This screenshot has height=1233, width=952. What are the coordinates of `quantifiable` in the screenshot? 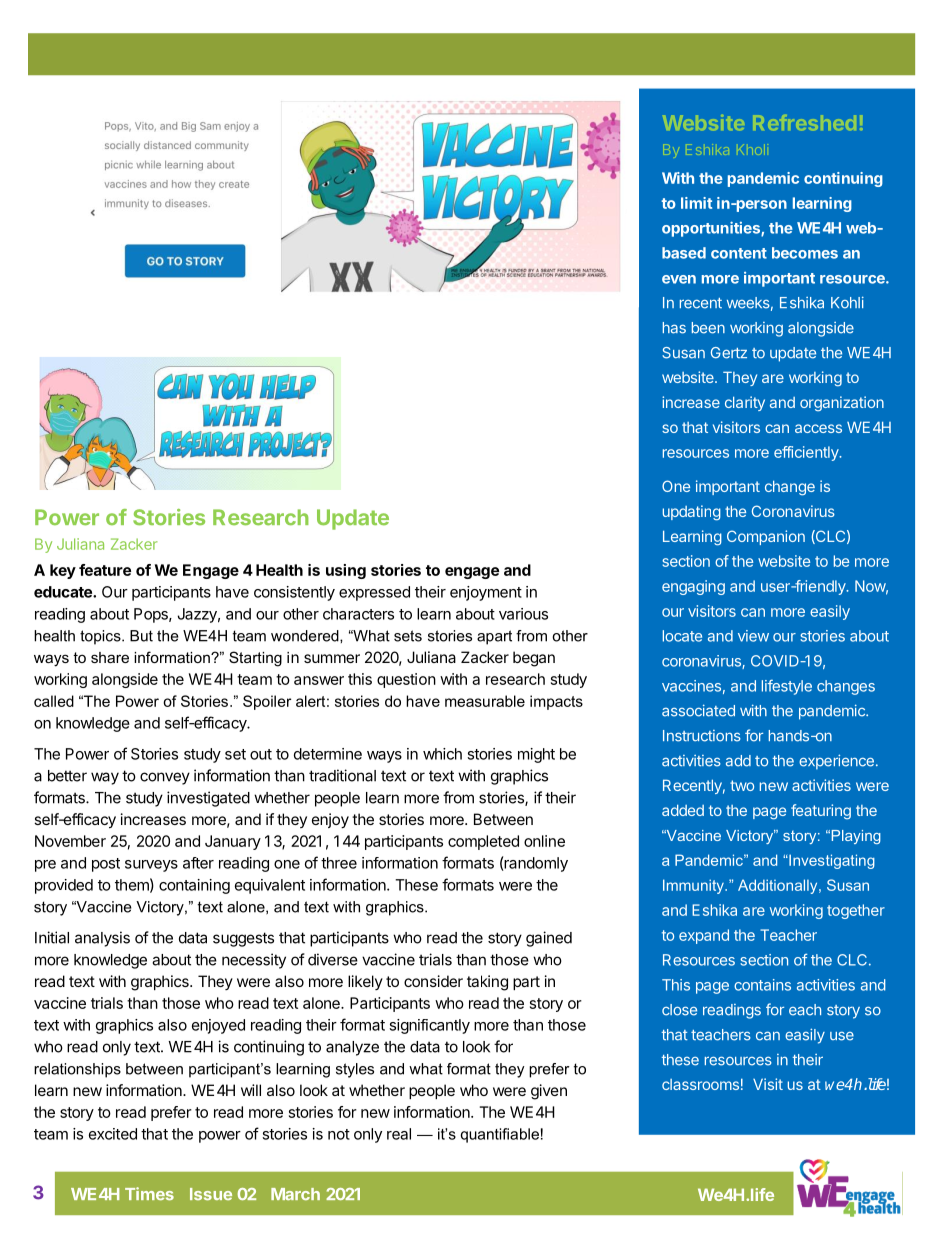 It's located at (500, 1135).
